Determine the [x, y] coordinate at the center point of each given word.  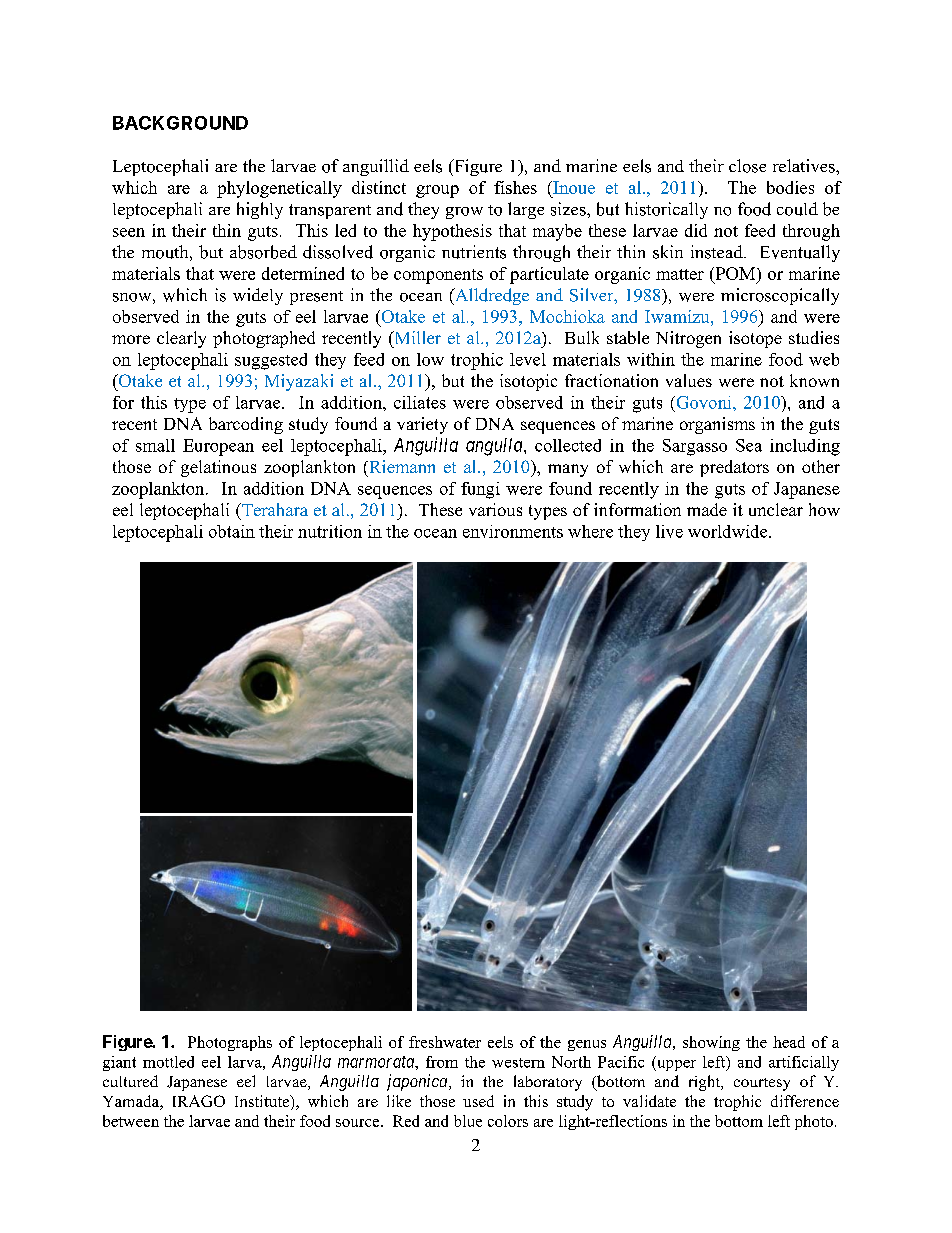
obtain [232, 531]
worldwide [729, 531]
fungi [480, 490]
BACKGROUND [180, 123]
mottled [168, 1062]
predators [734, 468]
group [437, 191]
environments [513, 531]
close [747, 166]
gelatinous [218, 468]
